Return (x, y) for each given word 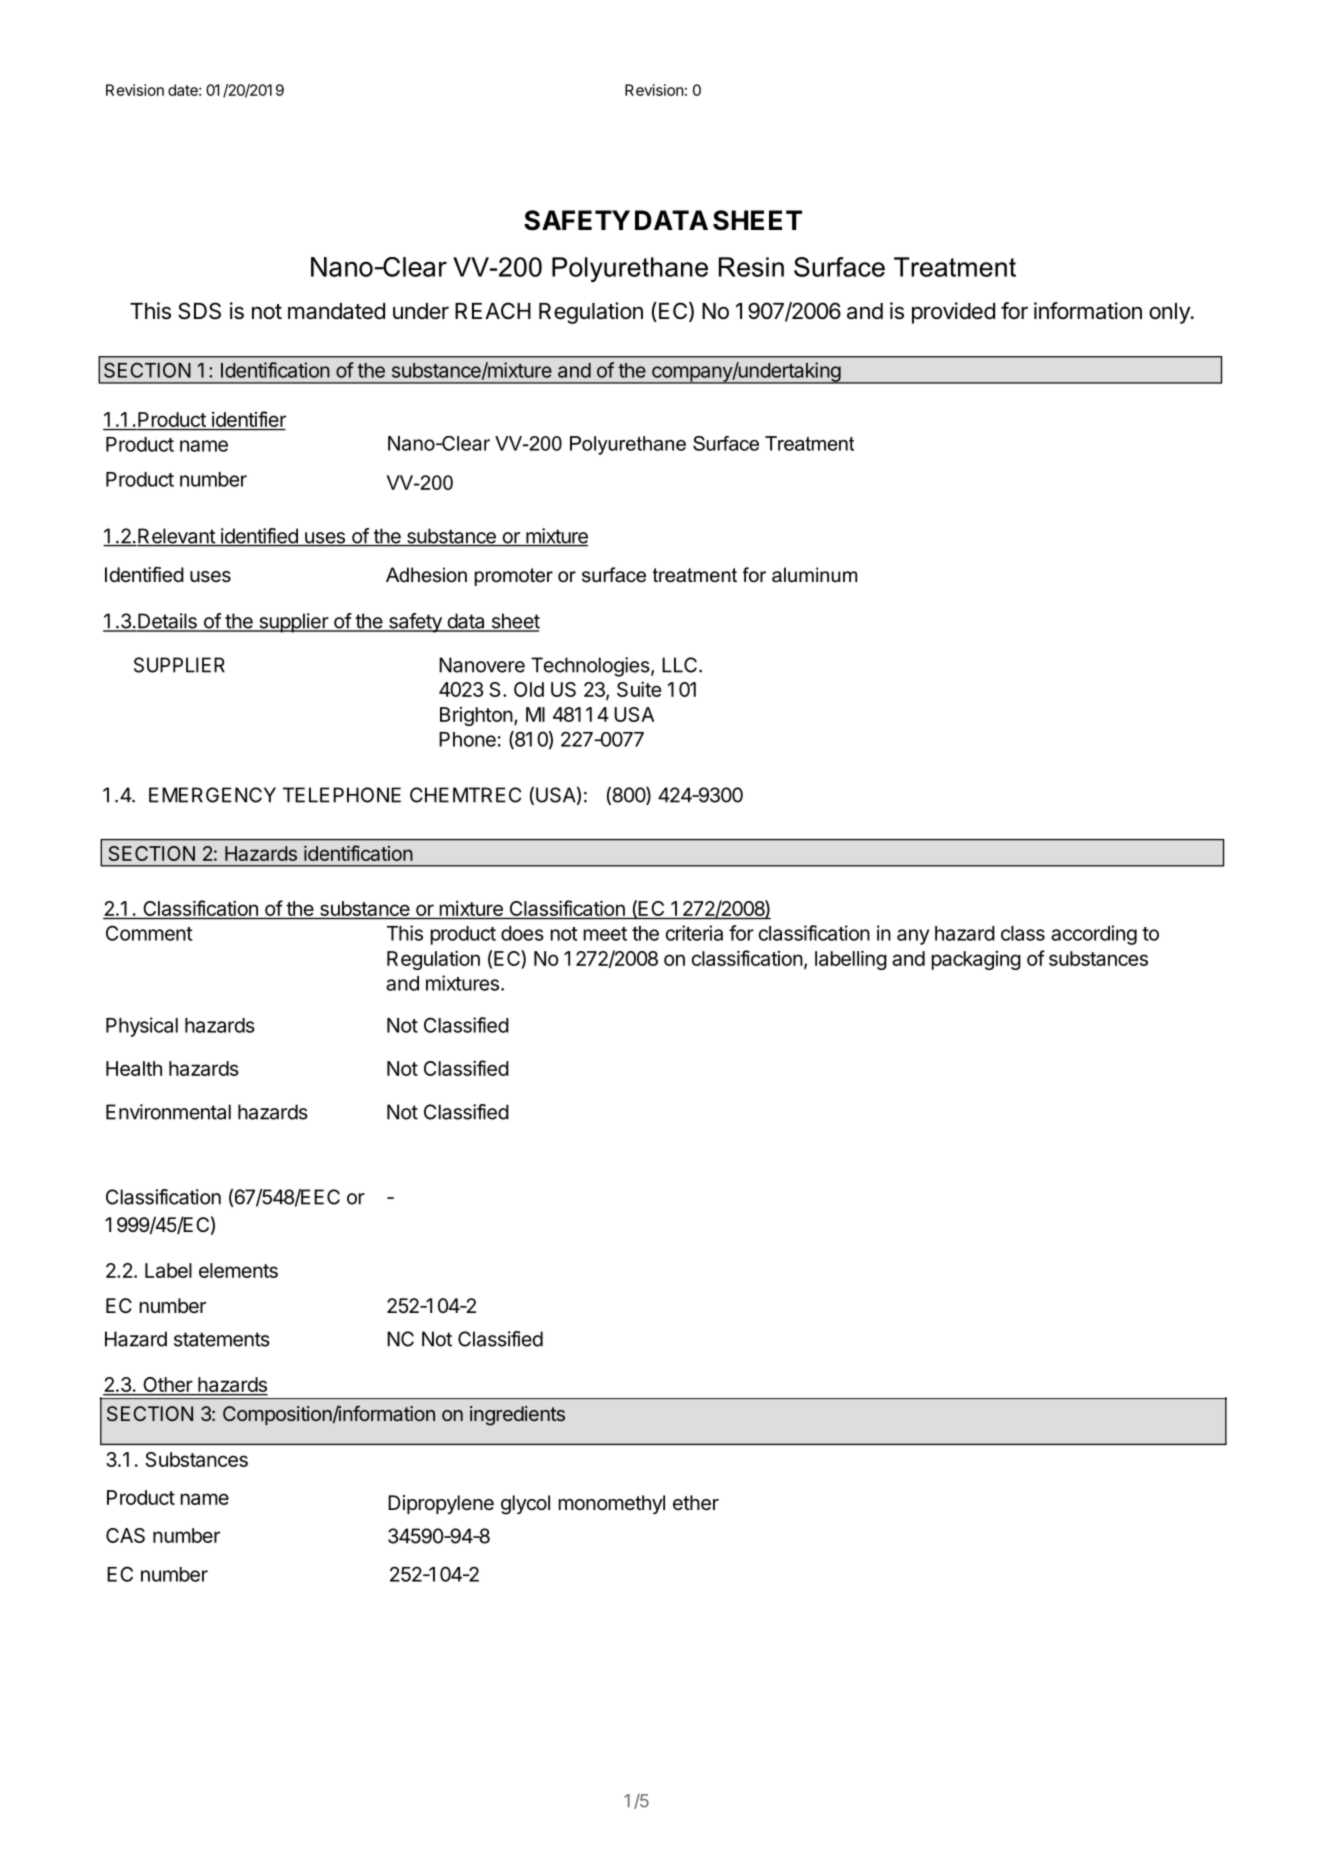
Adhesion (426, 575)
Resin (751, 267)
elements (238, 1270)
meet (605, 934)
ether (696, 1503)
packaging (976, 960)
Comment (149, 933)
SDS (199, 311)
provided (953, 313)
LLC (679, 665)
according (1094, 935)
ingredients (517, 1416)
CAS (125, 1535)
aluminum (814, 575)
